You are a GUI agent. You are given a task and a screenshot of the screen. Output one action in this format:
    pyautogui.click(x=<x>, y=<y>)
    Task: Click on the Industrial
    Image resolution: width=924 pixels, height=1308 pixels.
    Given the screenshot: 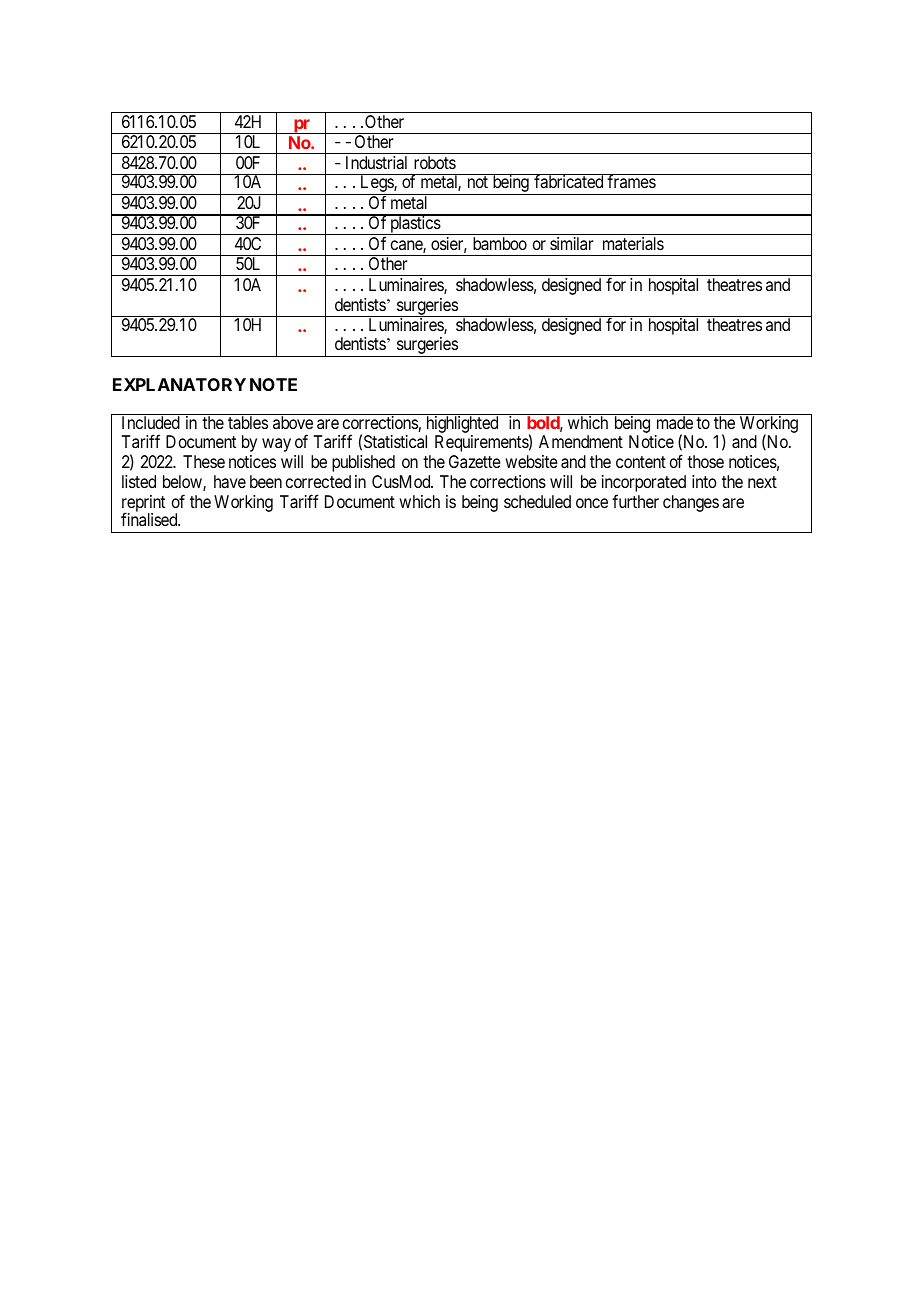 What is the action you would take?
    pyautogui.click(x=376, y=162)
